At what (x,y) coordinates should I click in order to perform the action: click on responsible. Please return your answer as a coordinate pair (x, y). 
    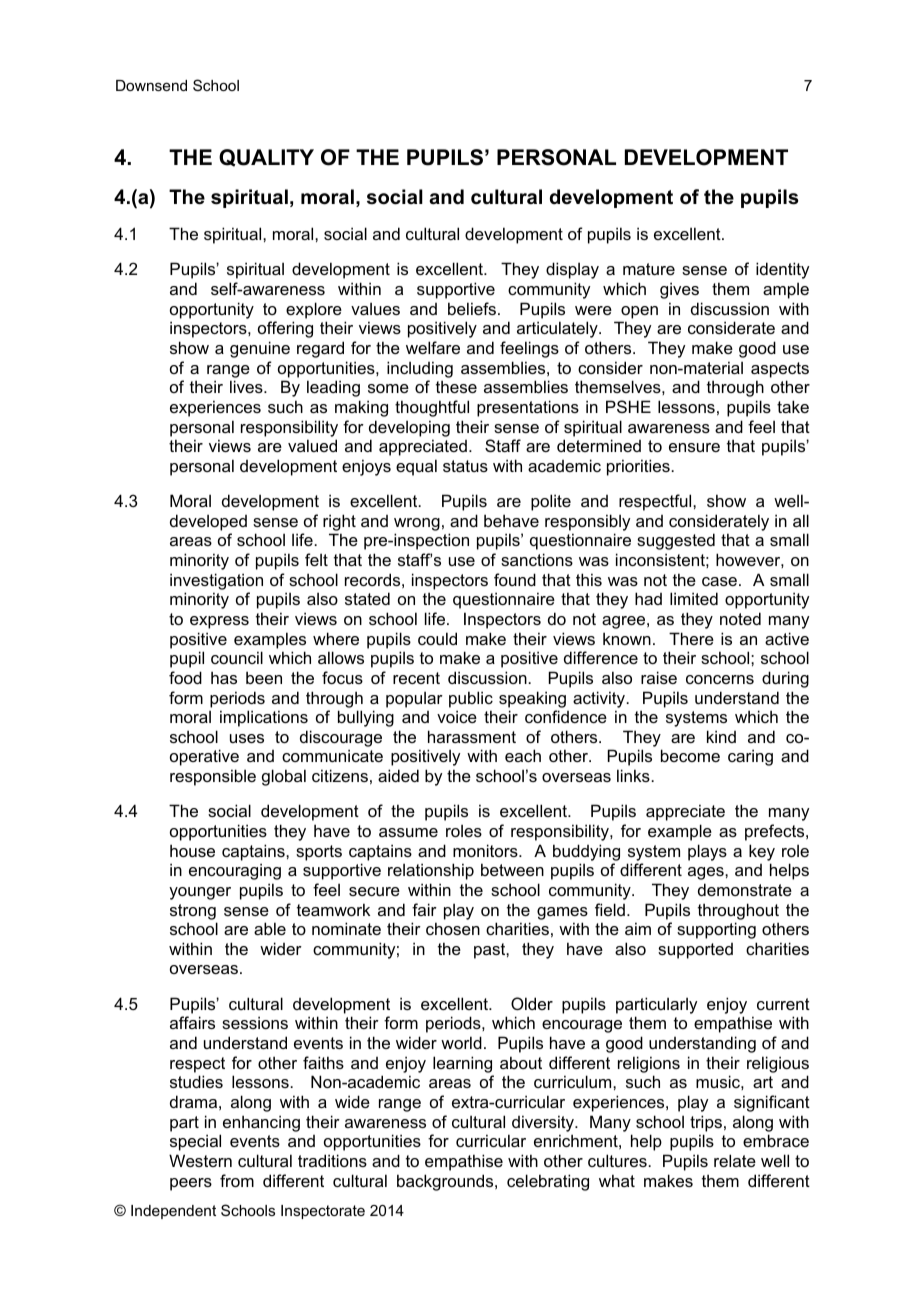
    Looking at the image, I should click on (213, 777).
